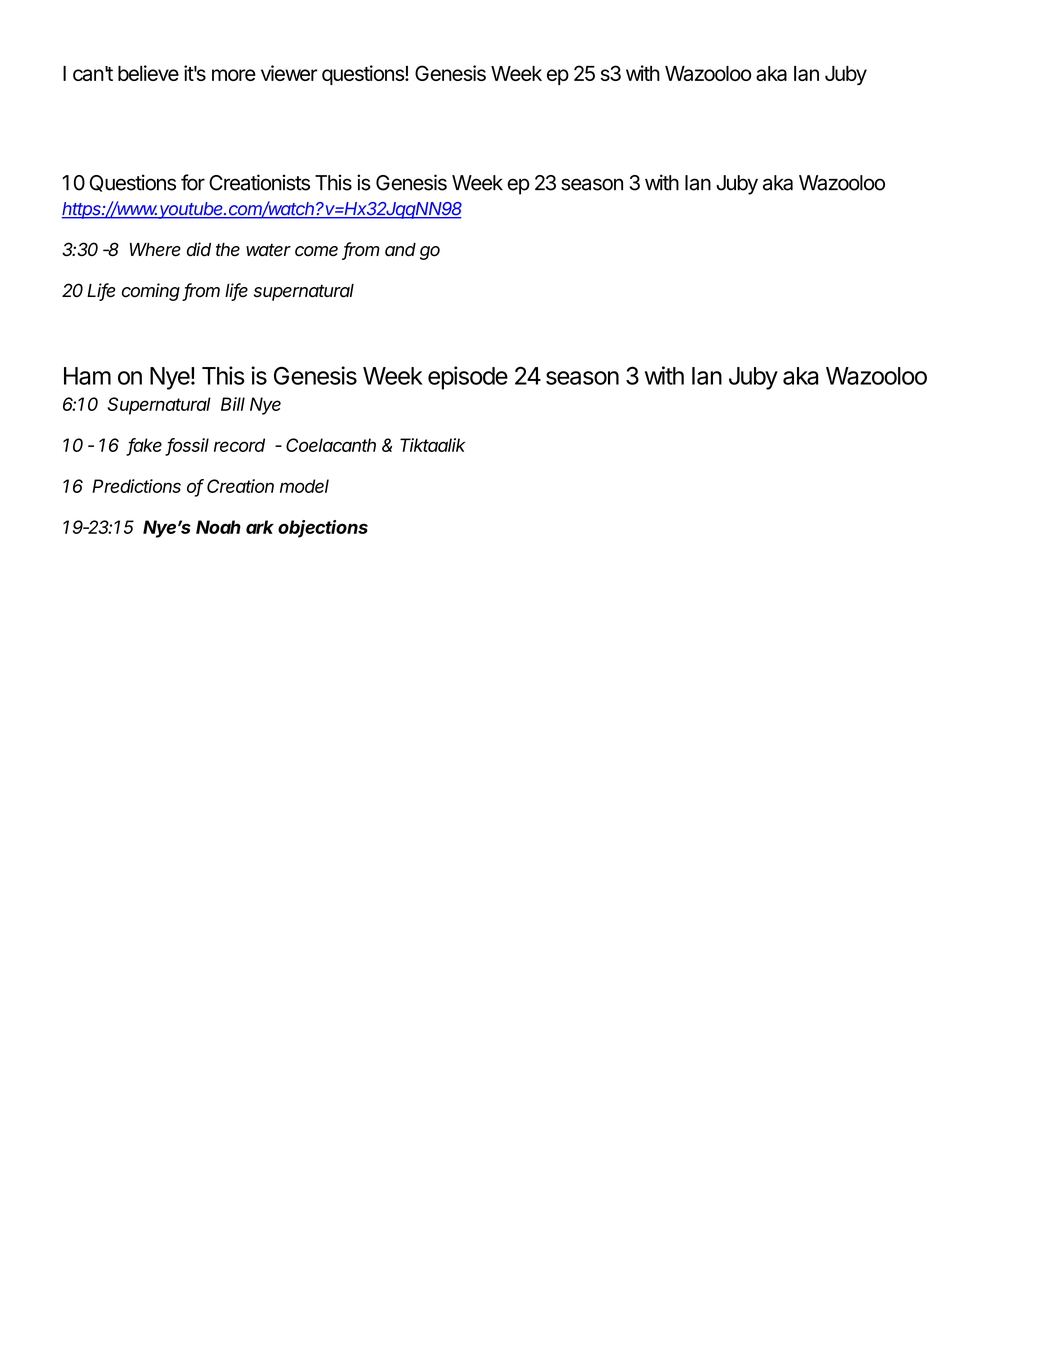  I want to click on more, so click(234, 75).
